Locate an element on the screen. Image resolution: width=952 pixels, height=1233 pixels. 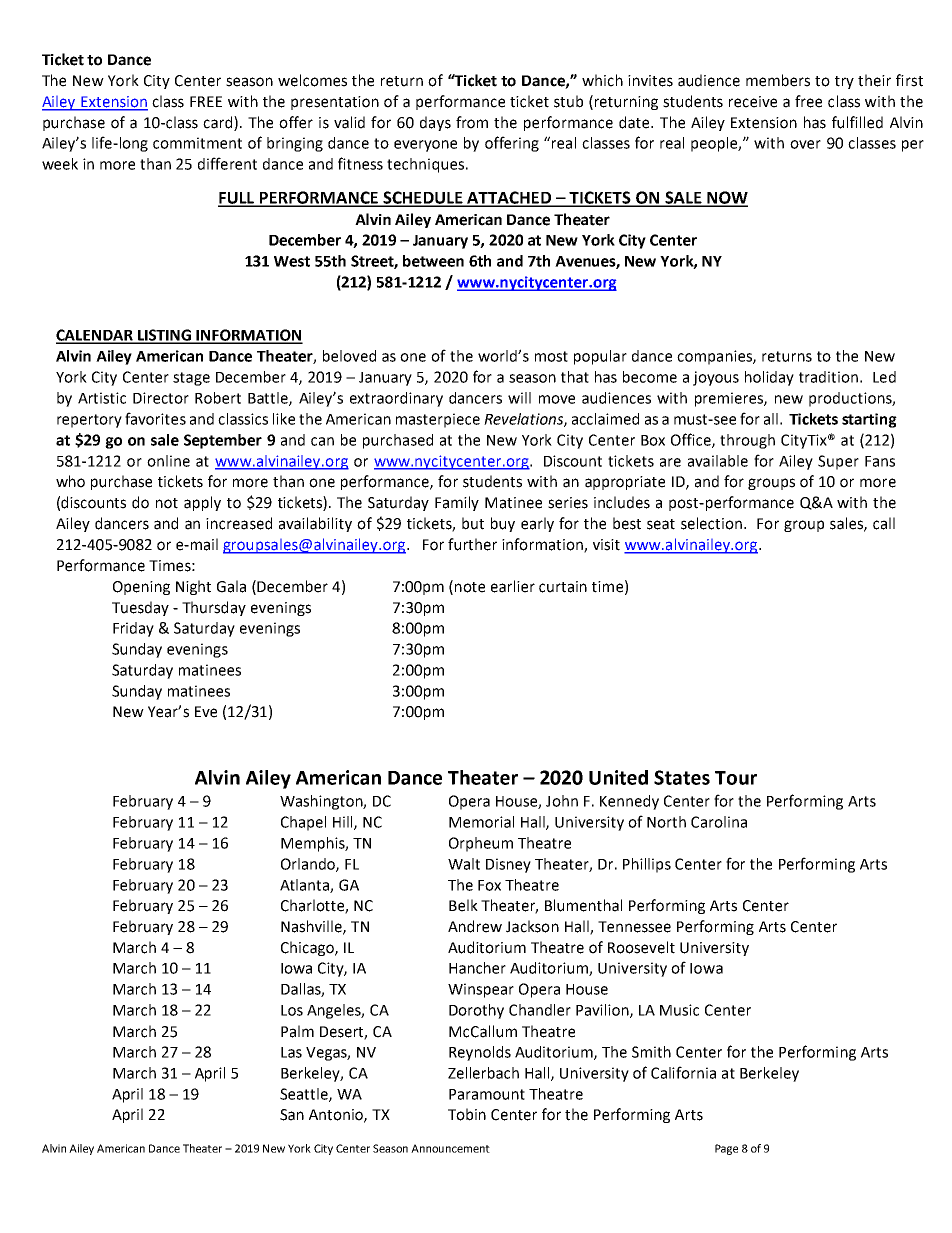
selection is located at coordinates (711, 523).
